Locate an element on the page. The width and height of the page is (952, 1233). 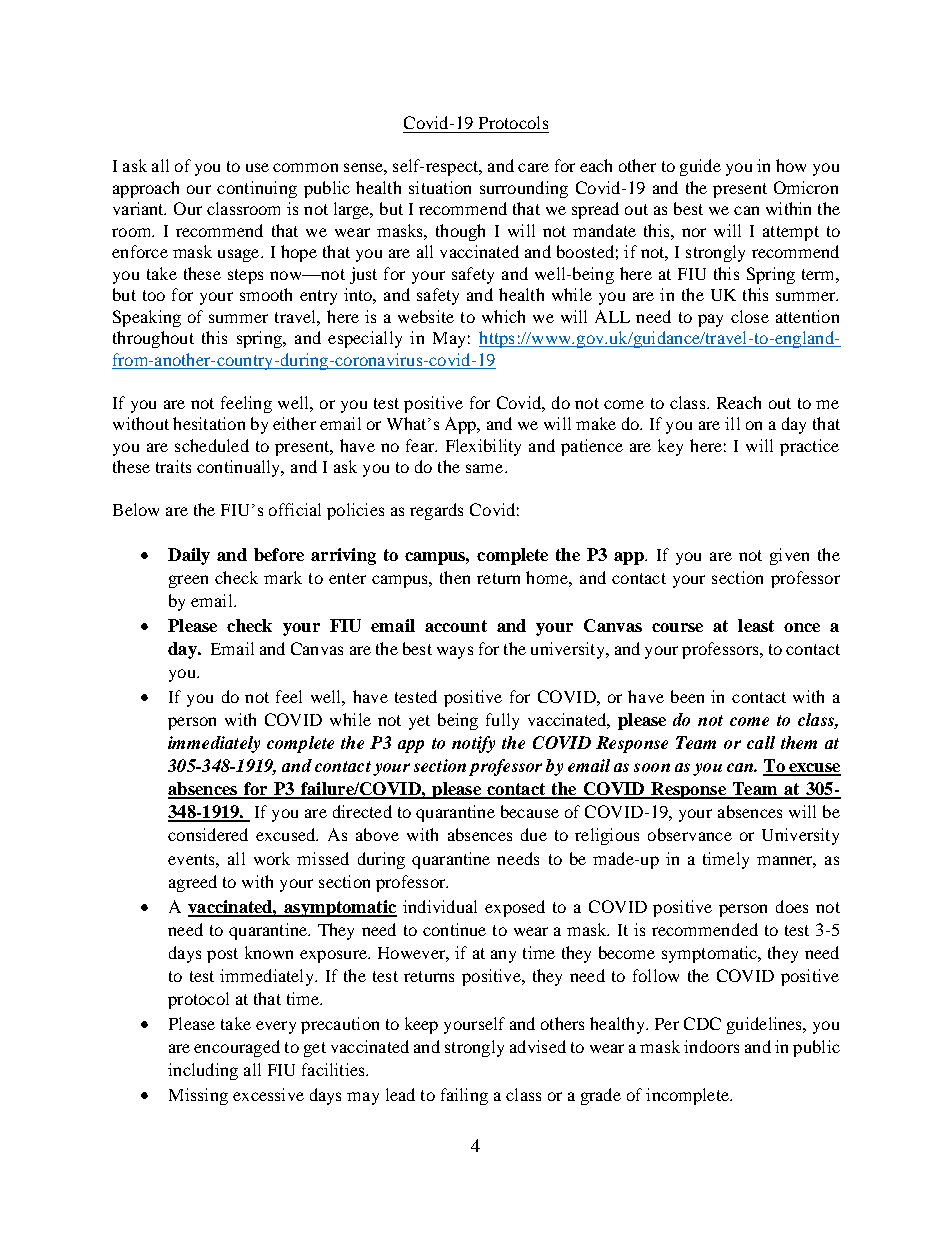
indoors is located at coordinates (711, 1046).
